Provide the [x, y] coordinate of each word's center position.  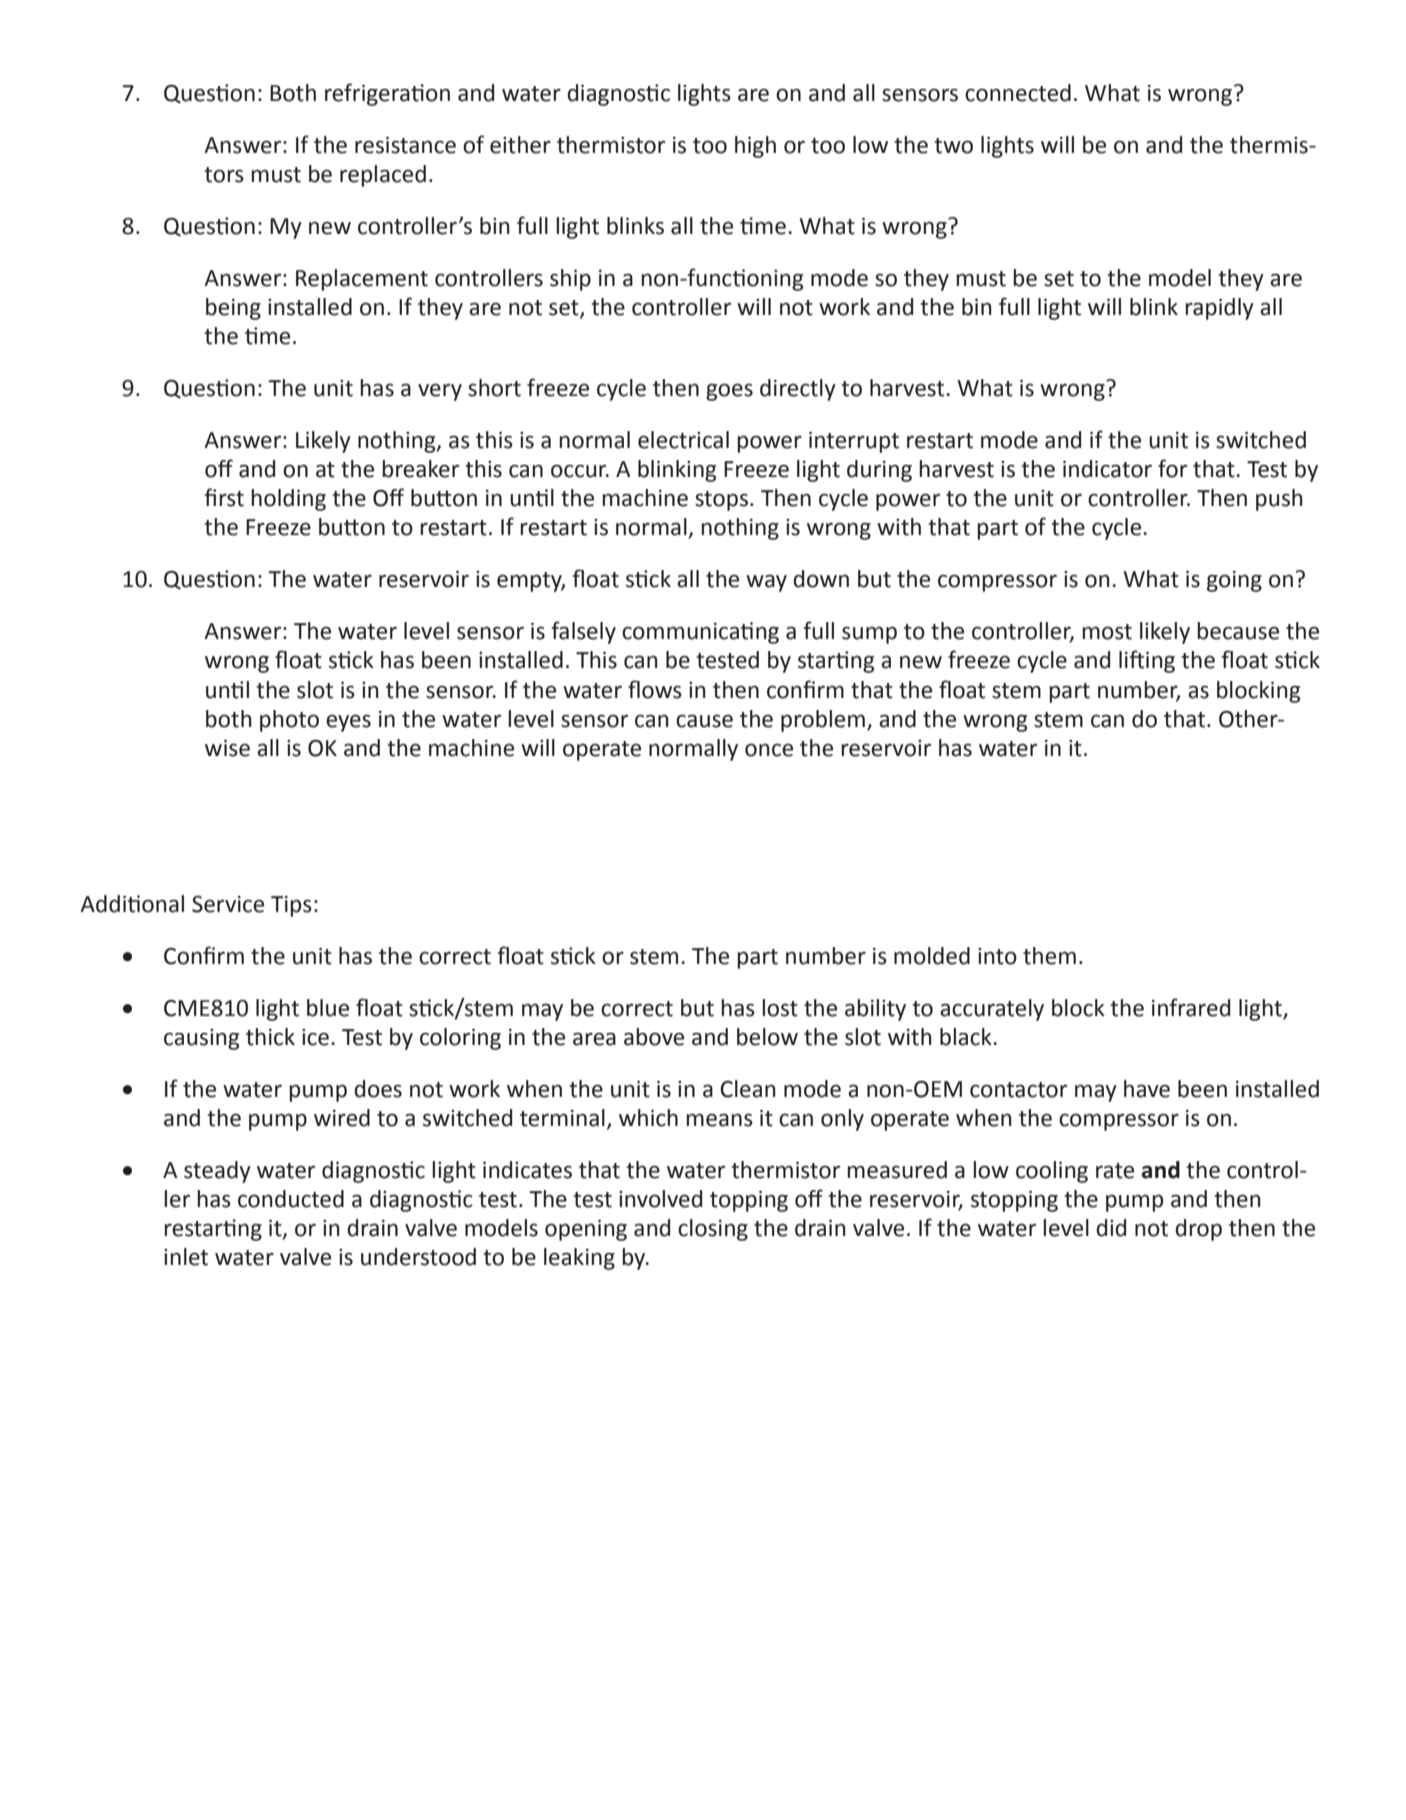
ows [662, 692]
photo [289, 721]
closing [713, 1230]
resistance [405, 145]
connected [1018, 93]
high [755, 147]
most [1107, 632]
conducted [291, 1199]
